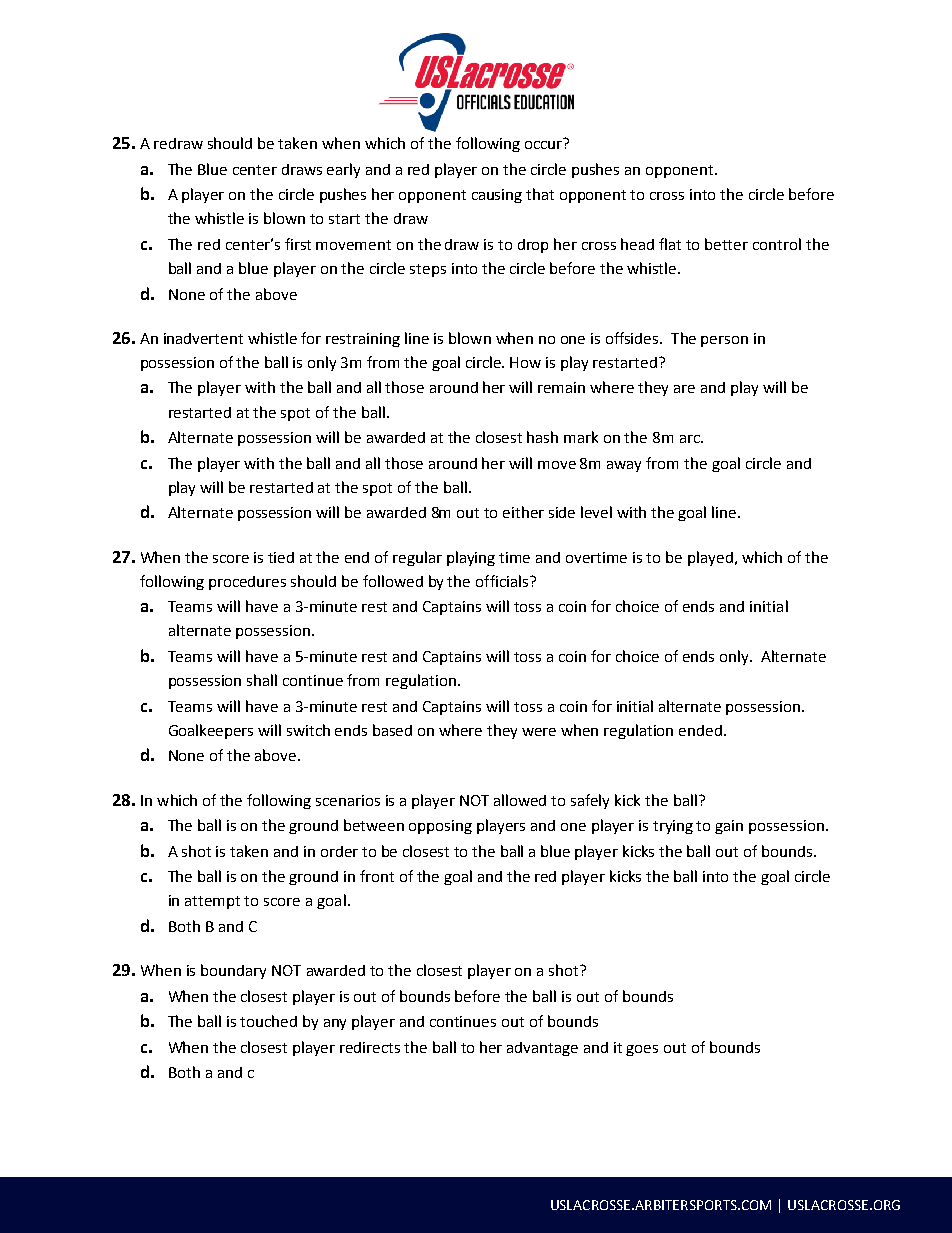  I want to click on touched, so click(268, 1021).
